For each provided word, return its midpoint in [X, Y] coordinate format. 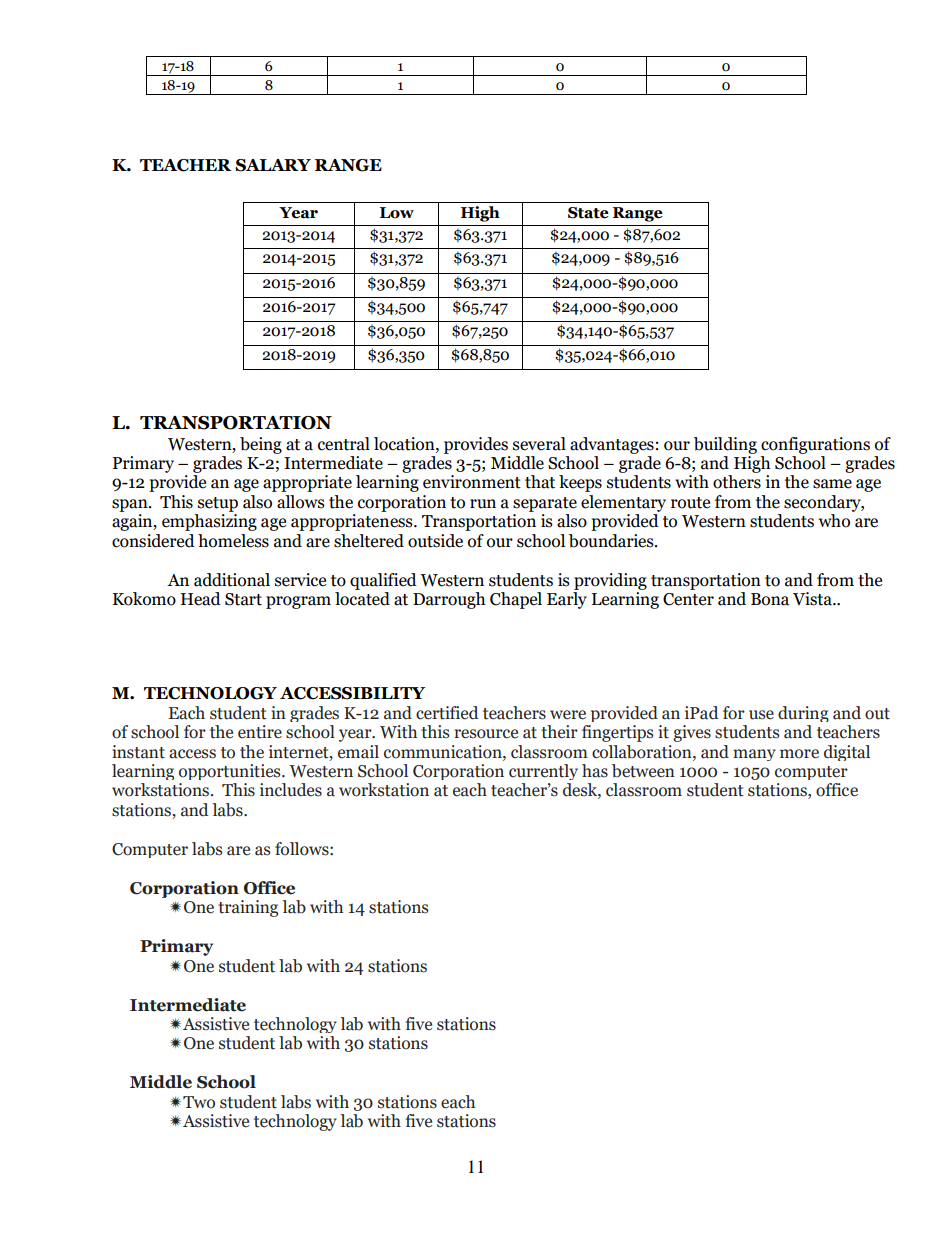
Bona [770, 599]
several [539, 444]
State [588, 213]
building [725, 445]
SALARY [273, 165]
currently [543, 772]
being [261, 445]
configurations [815, 445]
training [248, 908]
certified [447, 713]
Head [201, 599]
